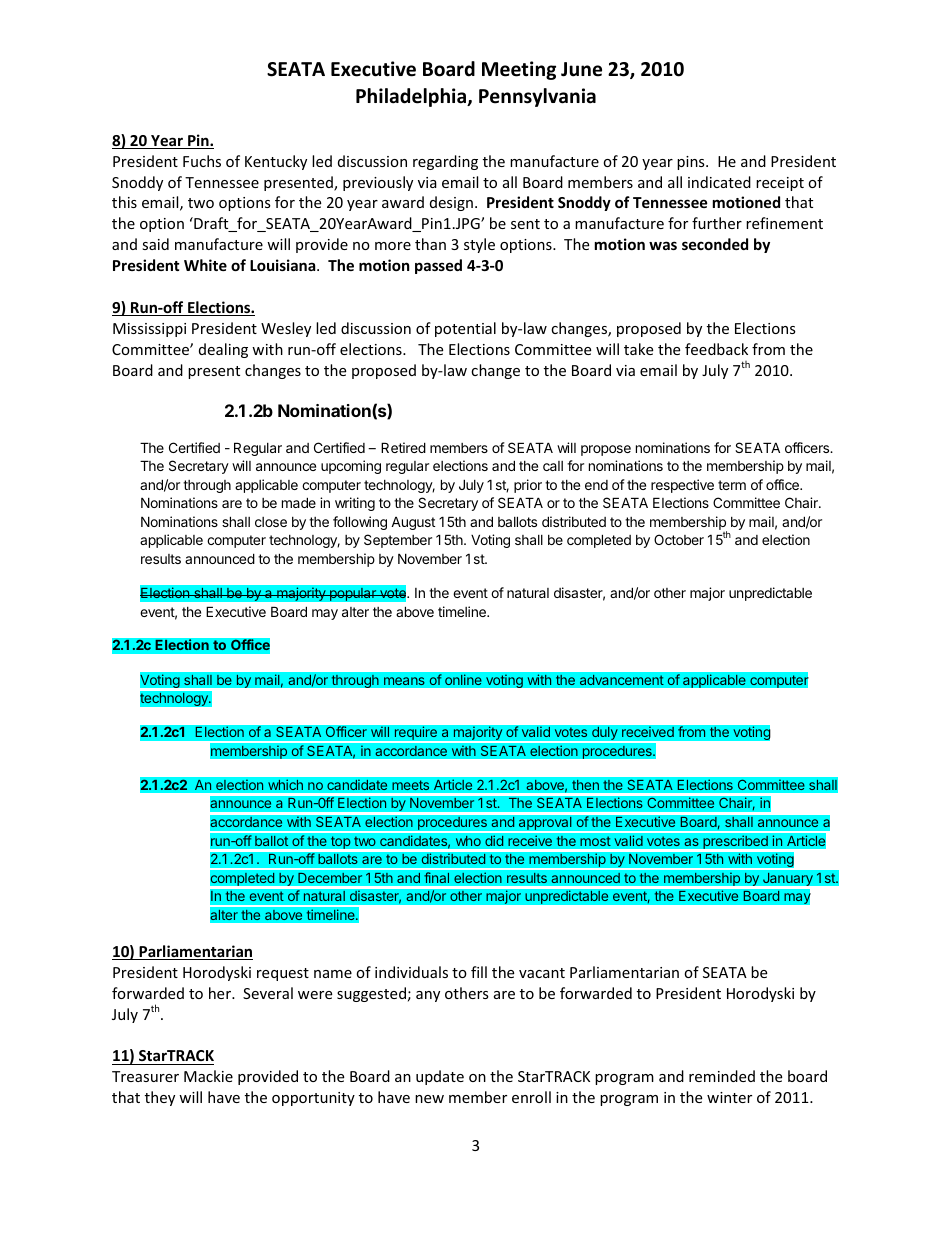 The height and width of the image is (1233, 952). Describe the element at coordinates (223, 350) in the image. I see `dealing` at that location.
